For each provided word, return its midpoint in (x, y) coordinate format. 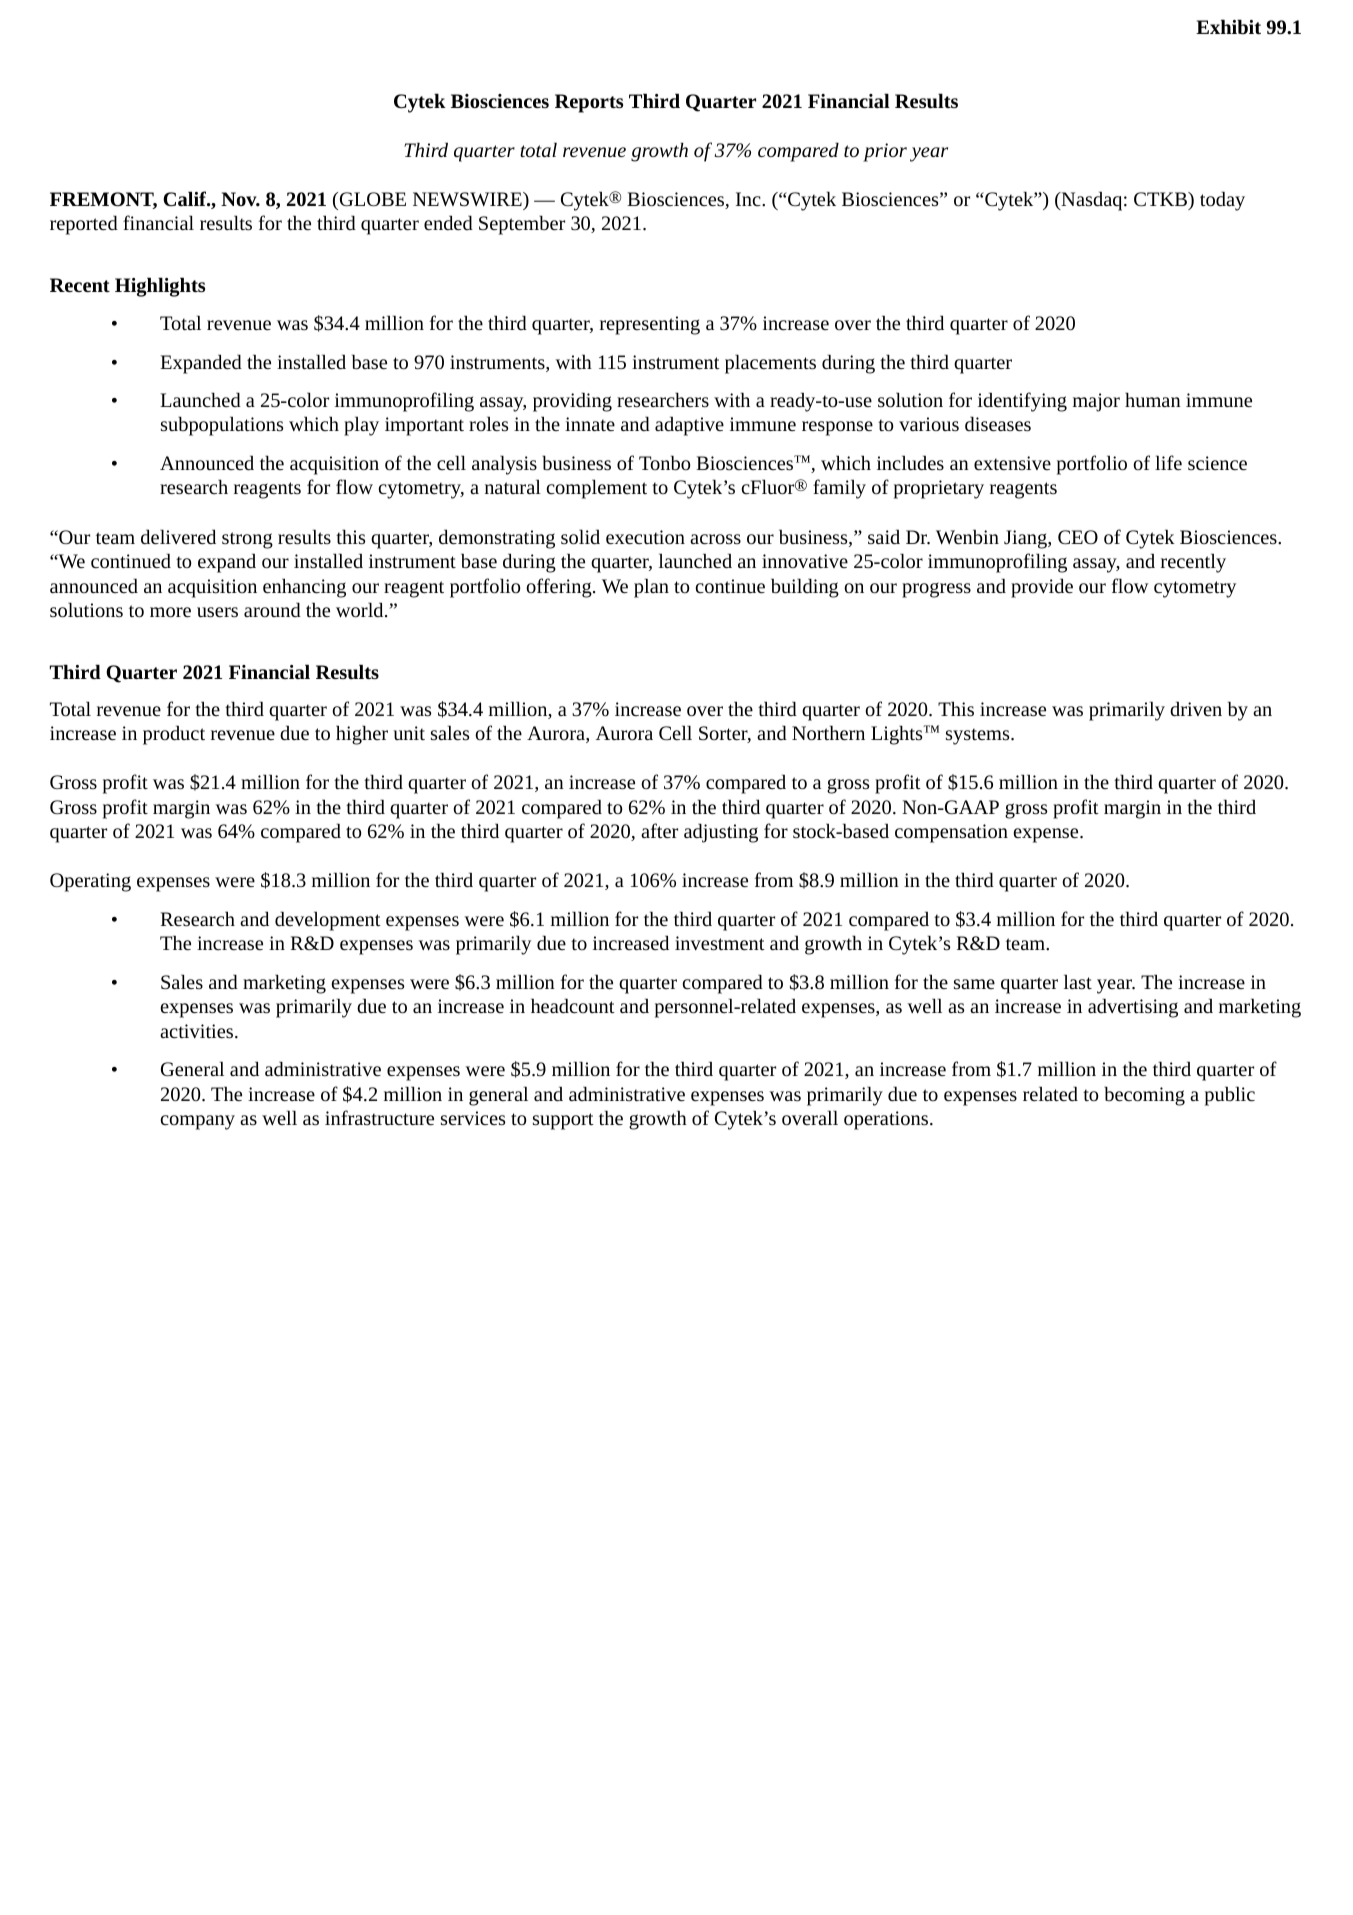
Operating (90, 882)
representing (650, 325)
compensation (951, 833)
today (1222, 201)
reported (84, 225)
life (1168, 462)
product (174, 735)
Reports (589, 103)
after (659, 830)
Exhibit (1228, 26)
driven (1196, 708)
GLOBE (371, 199)
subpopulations (222, 426)
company (198, 1122)
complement (597, 489)
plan (651, 588)
